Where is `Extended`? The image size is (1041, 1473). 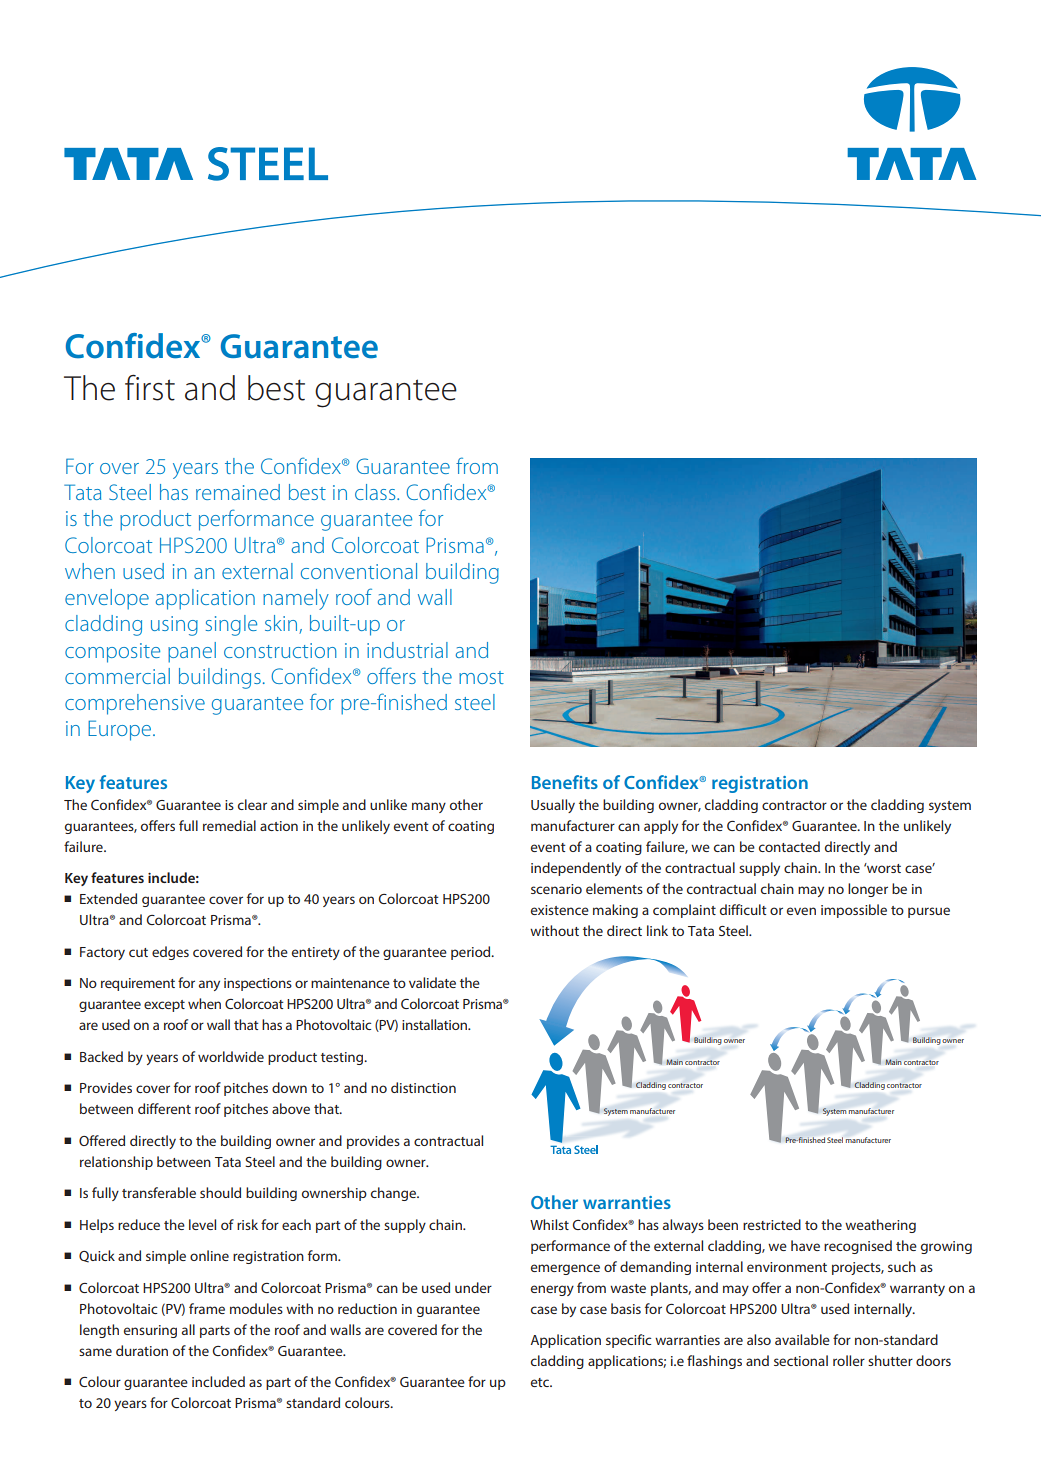 Extended is located at coordinates (108, 898).
